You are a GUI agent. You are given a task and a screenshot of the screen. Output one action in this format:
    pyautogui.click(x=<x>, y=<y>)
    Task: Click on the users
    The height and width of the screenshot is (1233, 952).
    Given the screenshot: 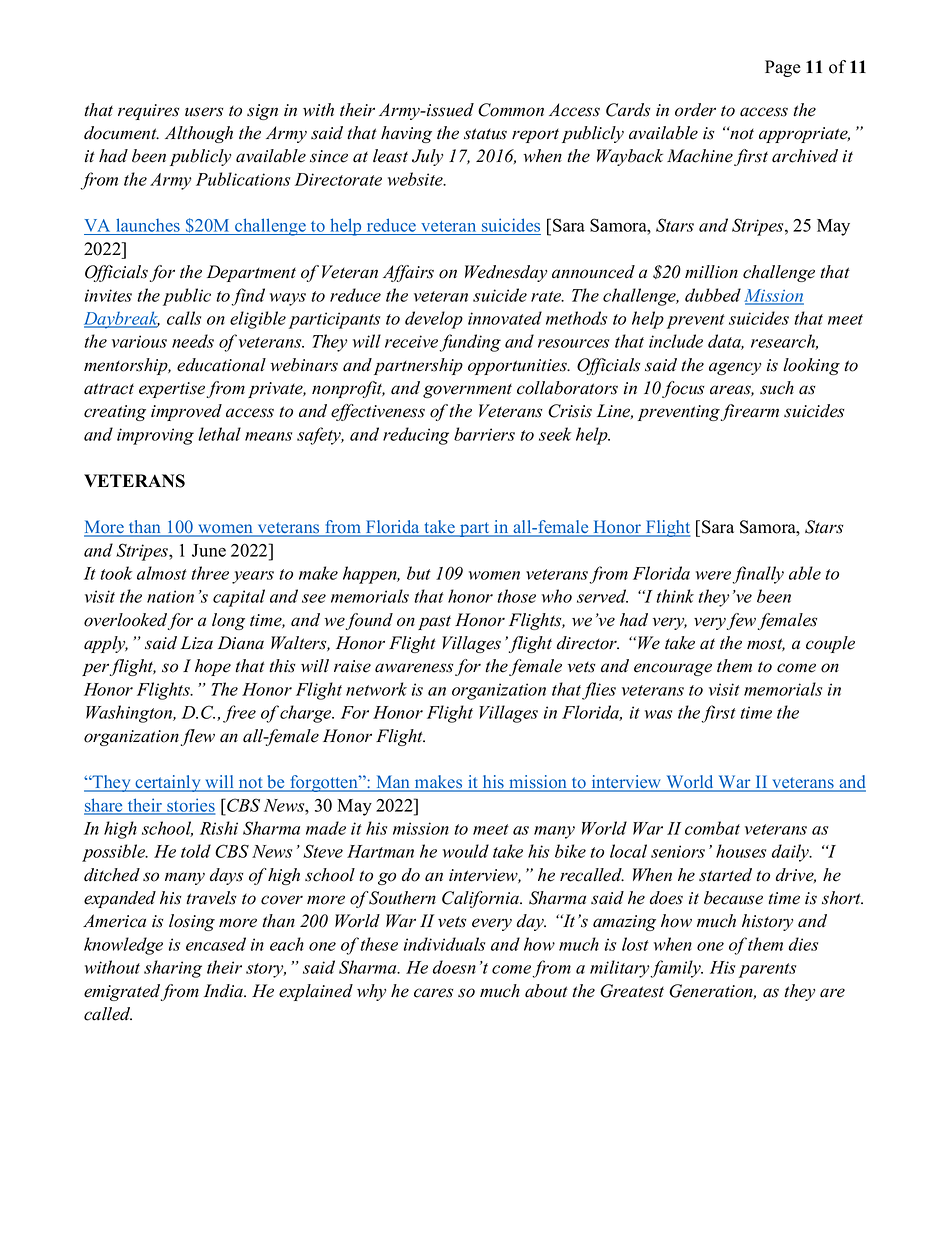 What is the action you would take?
    pyautogui.click(x=204, y=112)
